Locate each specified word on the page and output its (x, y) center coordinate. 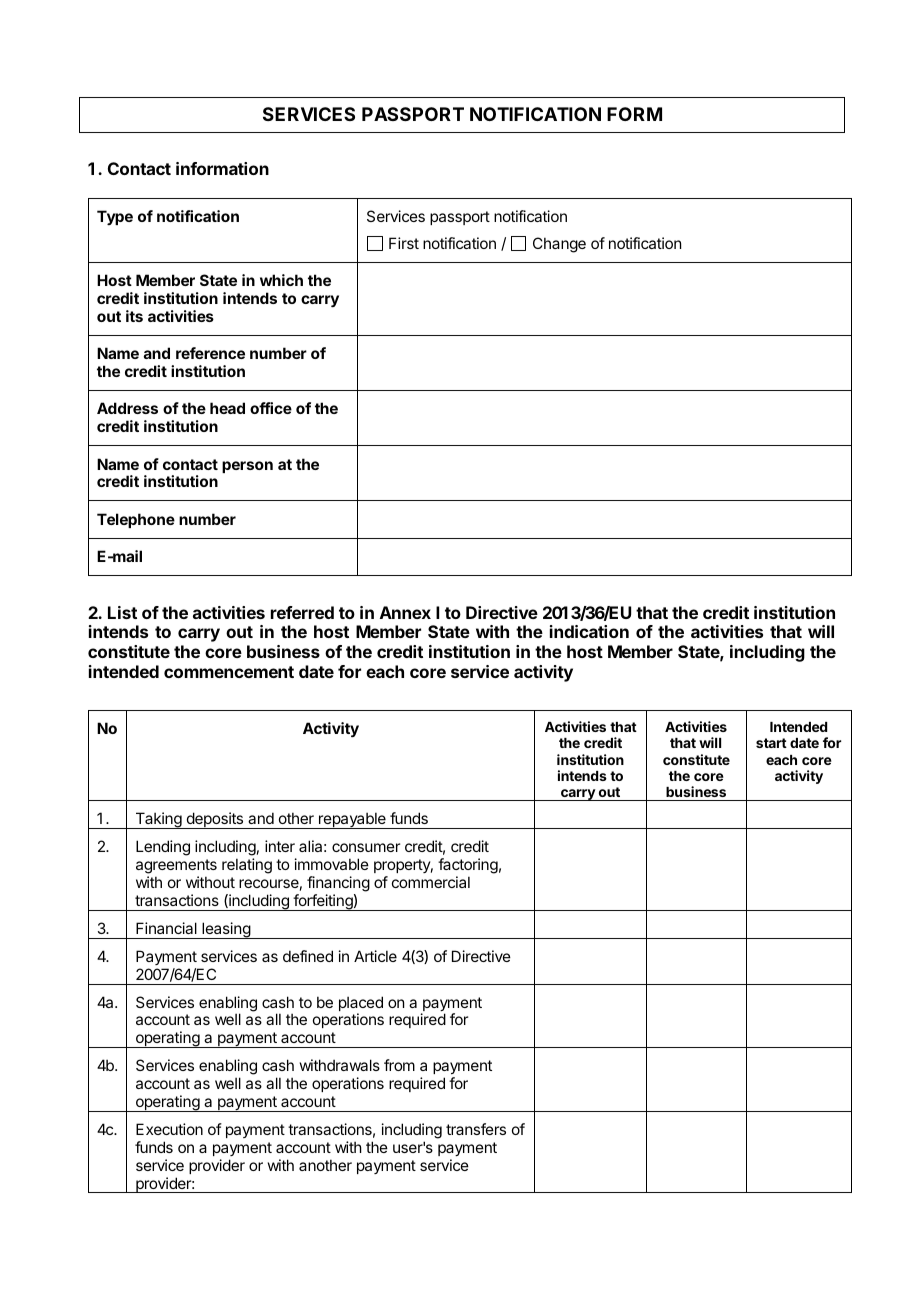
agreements (176, 868)
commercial (431, 882)
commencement (229, 672)
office (271, 408)
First (404, 243)
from (399, 1065)
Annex (405, 612)
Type (115, 217)
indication (589, 631)
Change (559, 245)
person (247, 467)
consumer (366, 847)
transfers (476, 1129)
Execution (169, 1129)
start (771, 743)
